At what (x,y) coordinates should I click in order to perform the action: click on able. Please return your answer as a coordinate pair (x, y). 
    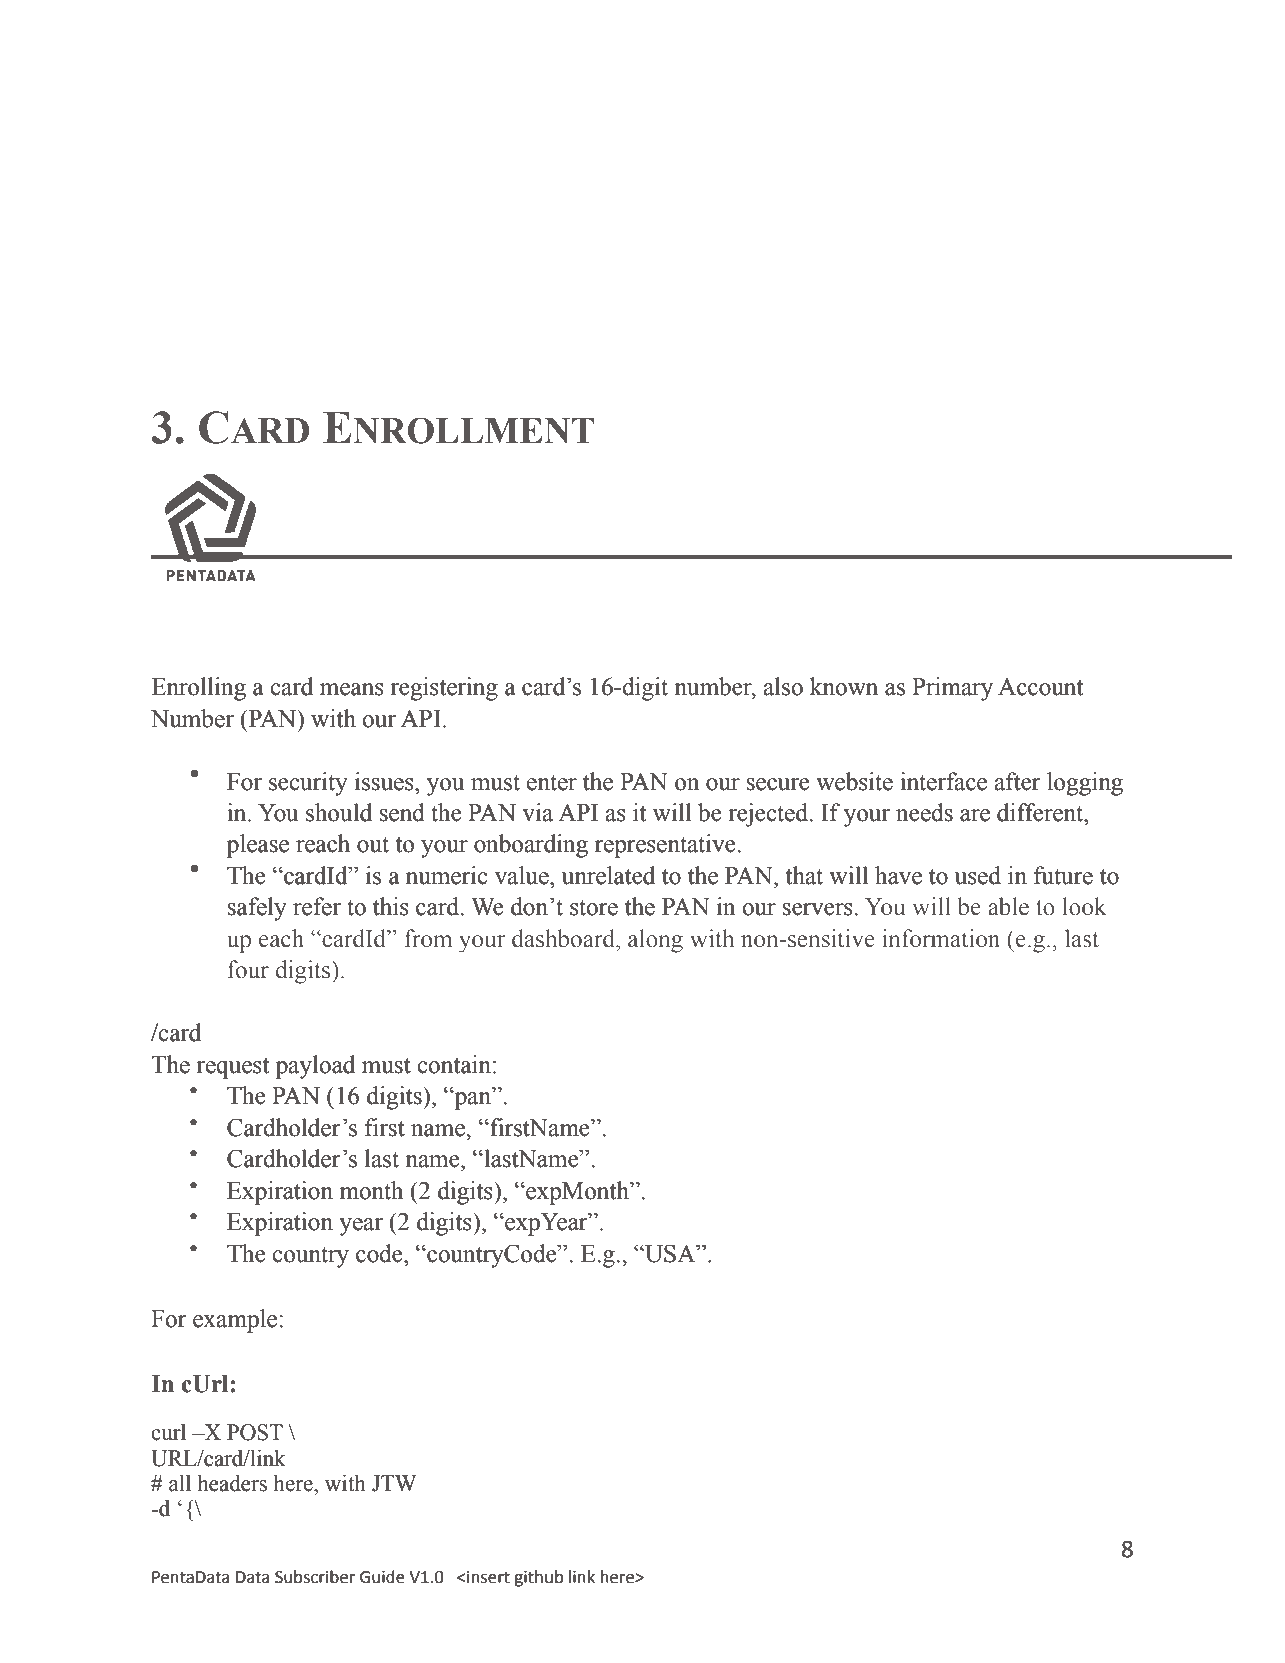
    Looking at the image, I should click on (1008, 906).
